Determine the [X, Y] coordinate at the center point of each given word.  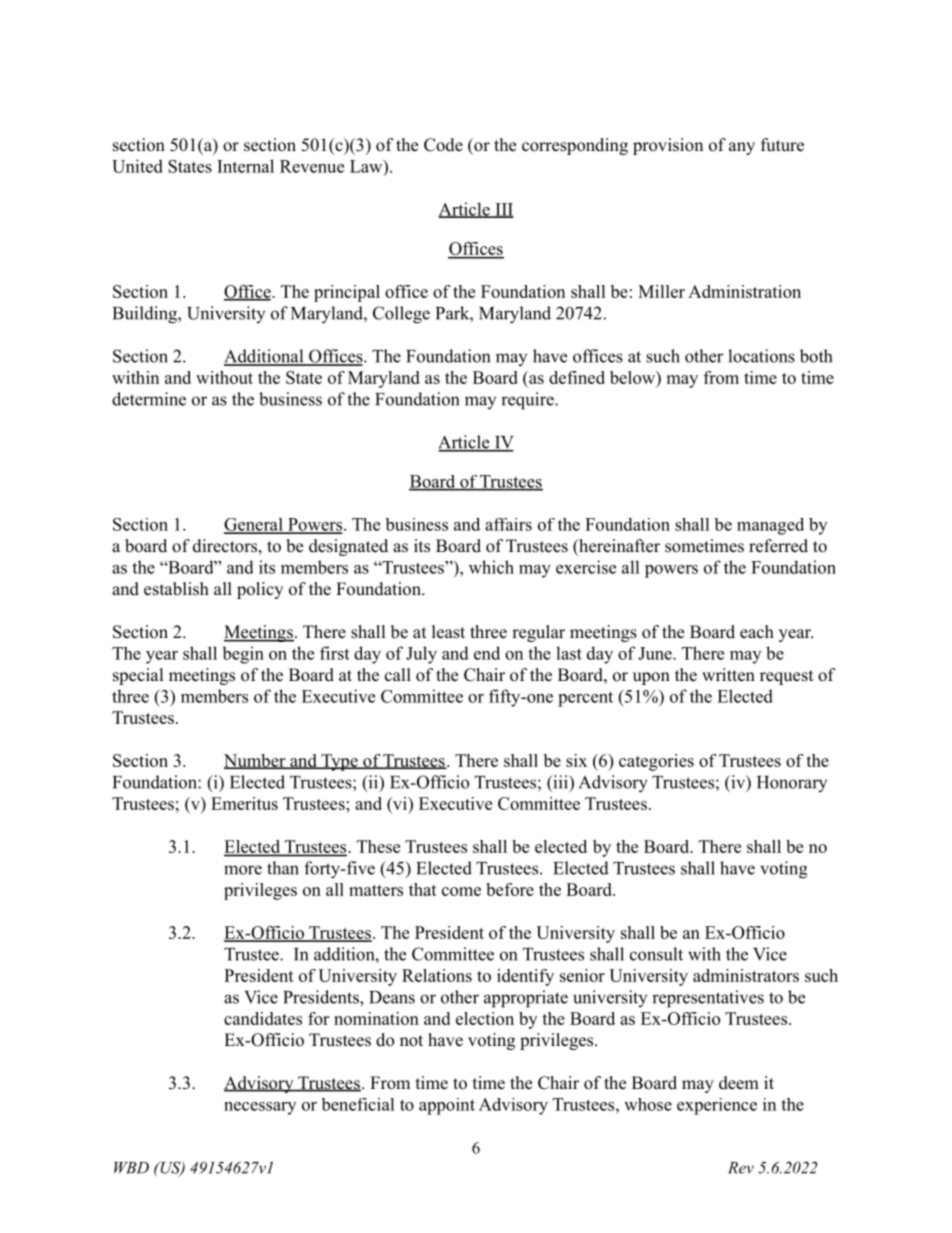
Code [443, 145]
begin [243, 655]
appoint [447, 1106]
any [742, 148]
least [448, 632]
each [757, 632]
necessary [260, 1108]
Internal [245, 166]
